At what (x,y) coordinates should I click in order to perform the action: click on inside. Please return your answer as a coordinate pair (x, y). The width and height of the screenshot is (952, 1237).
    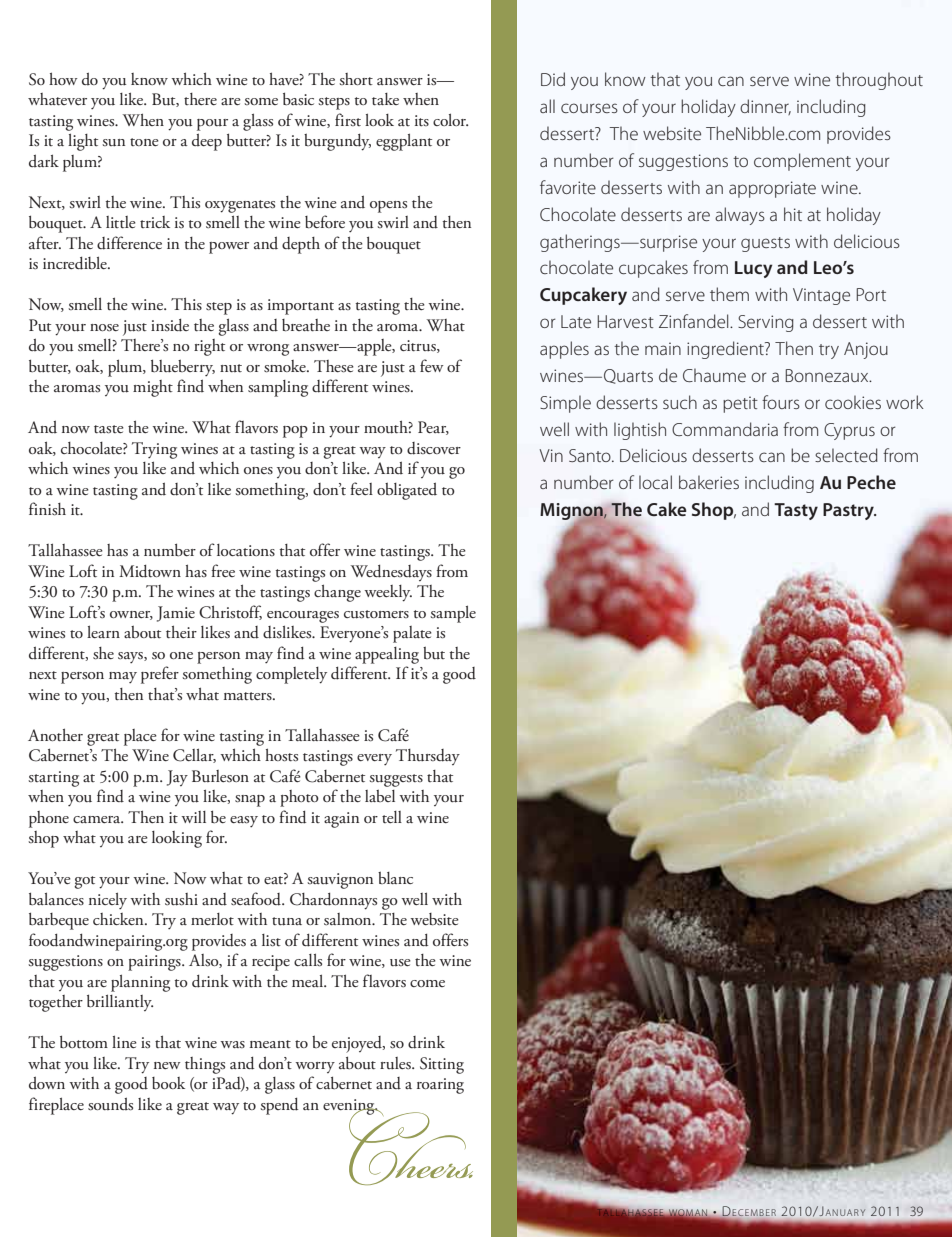
    Looking at the image, I should click on (170, 325).
